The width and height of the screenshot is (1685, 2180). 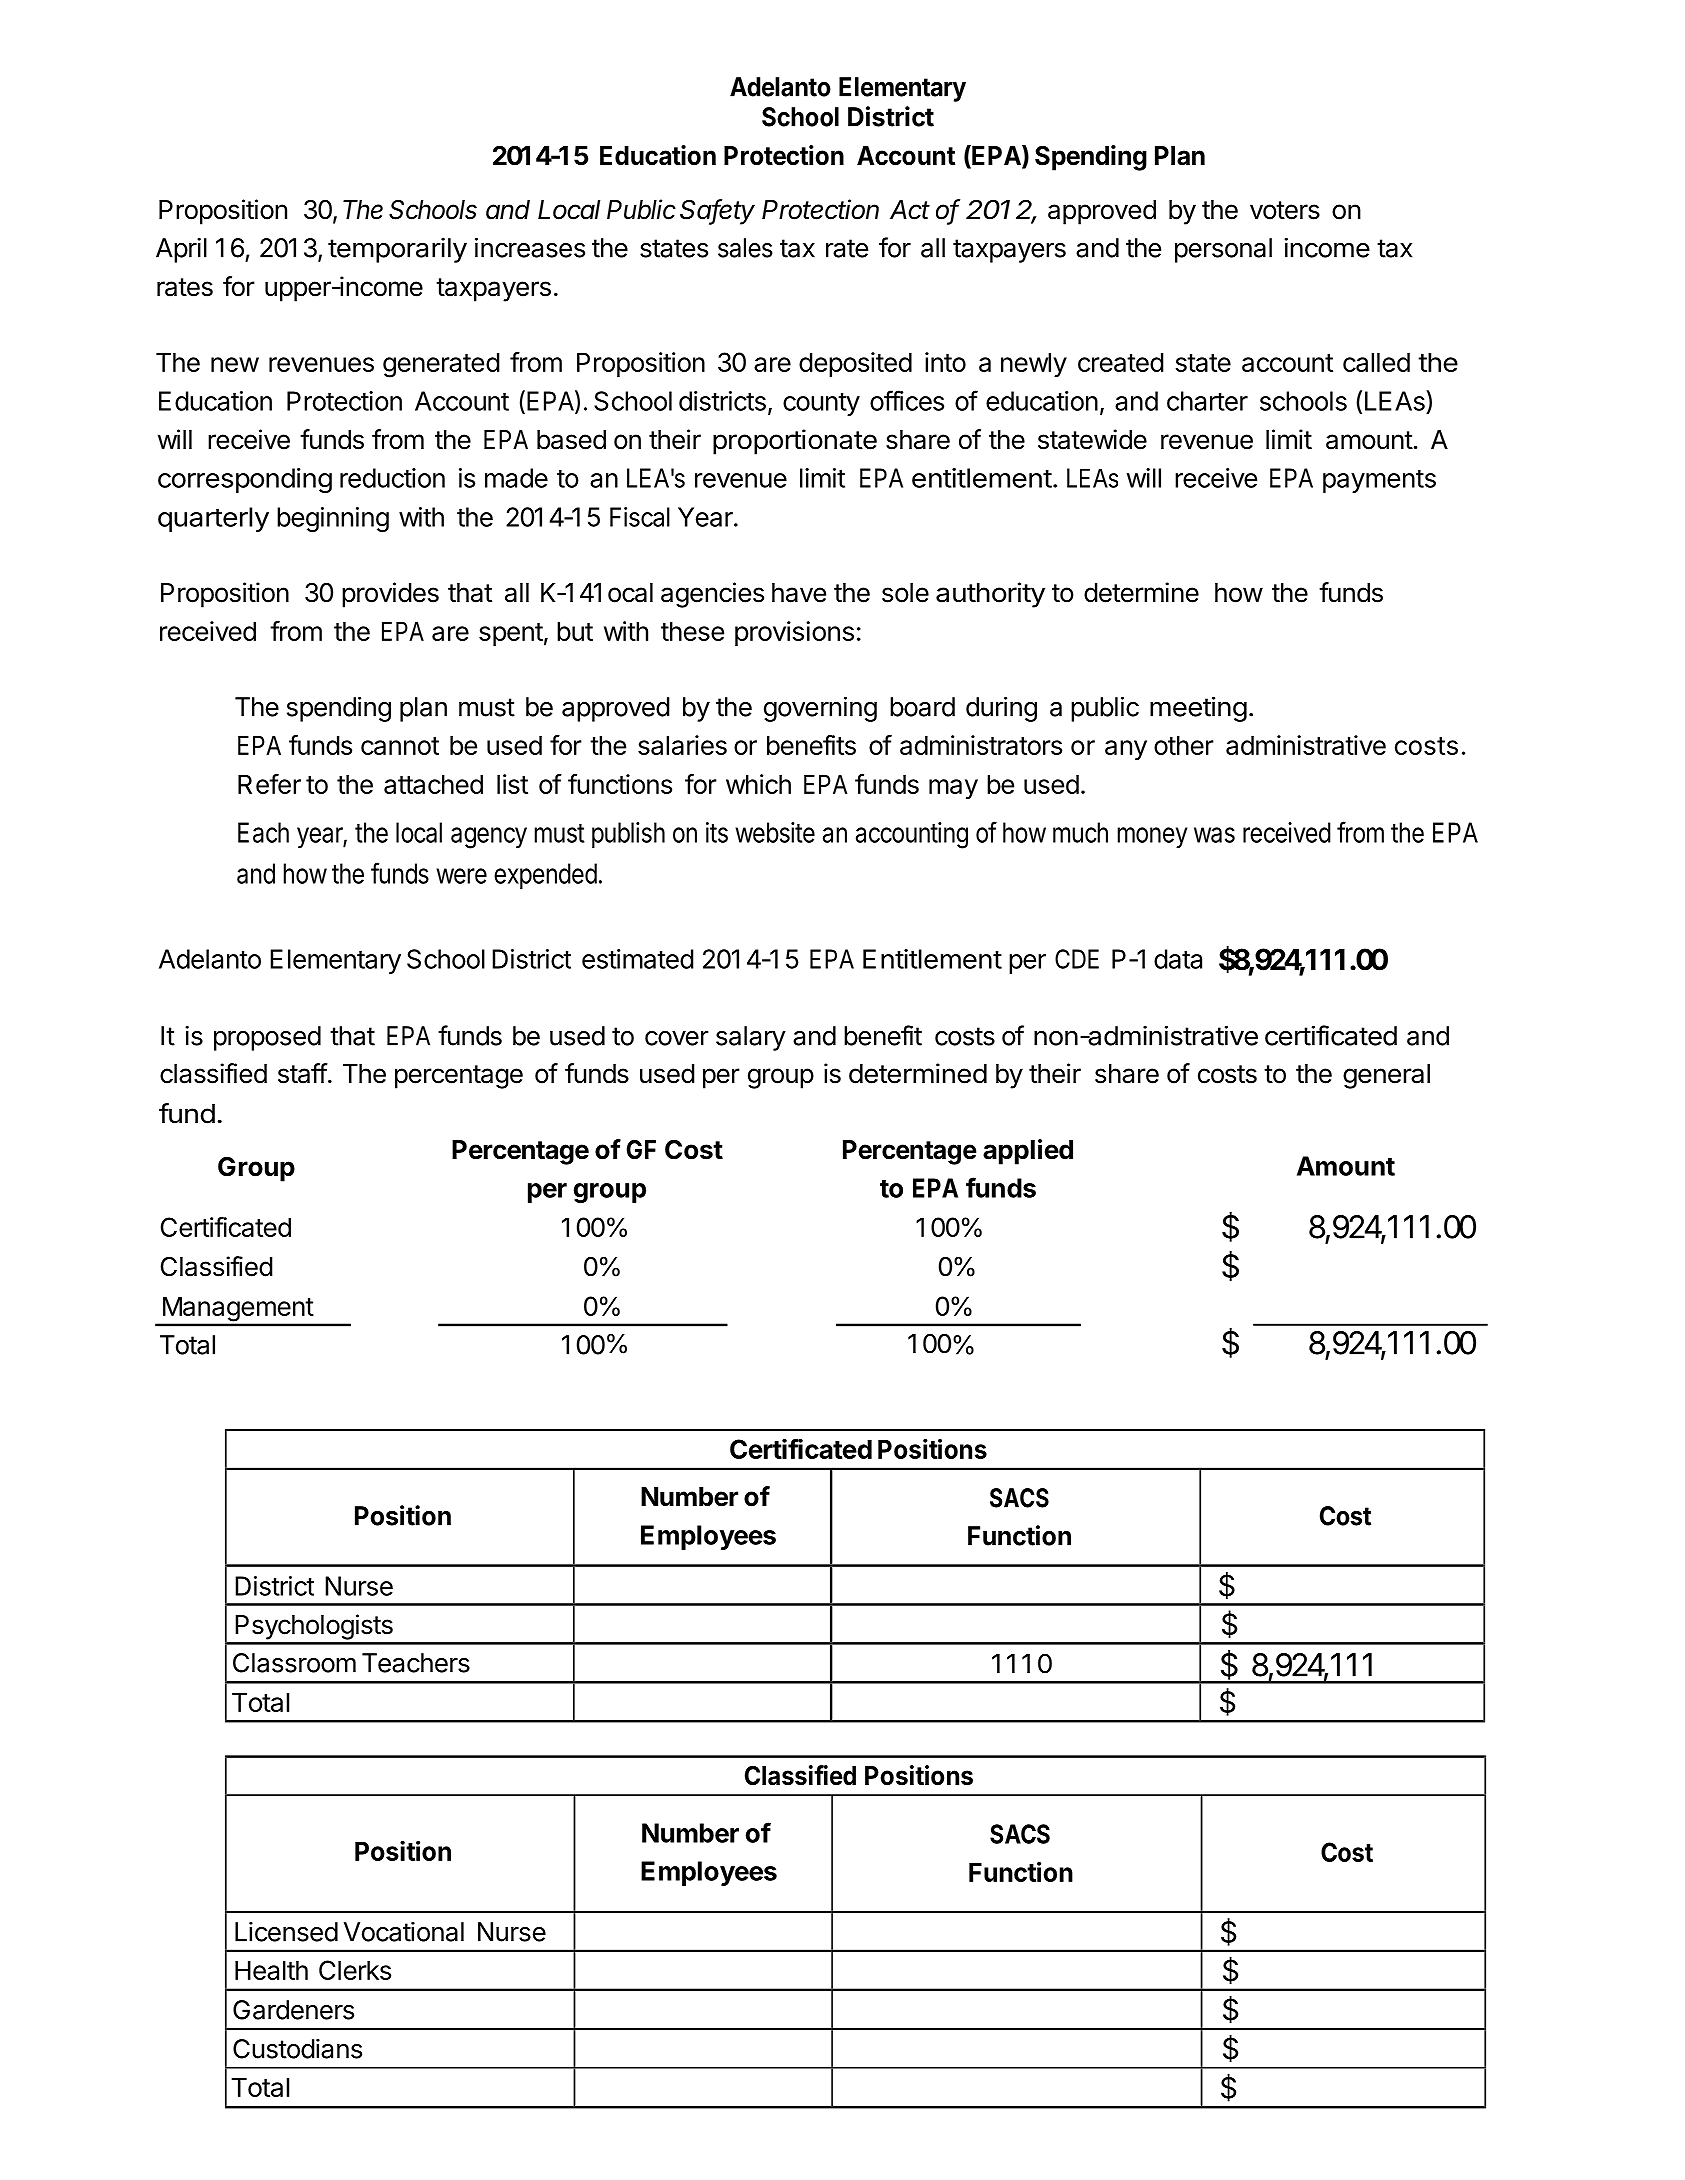 What do you see at coordinates (1386, 1076) in the screenshot?
I see `general` at bounding box center [1386, 1076].
